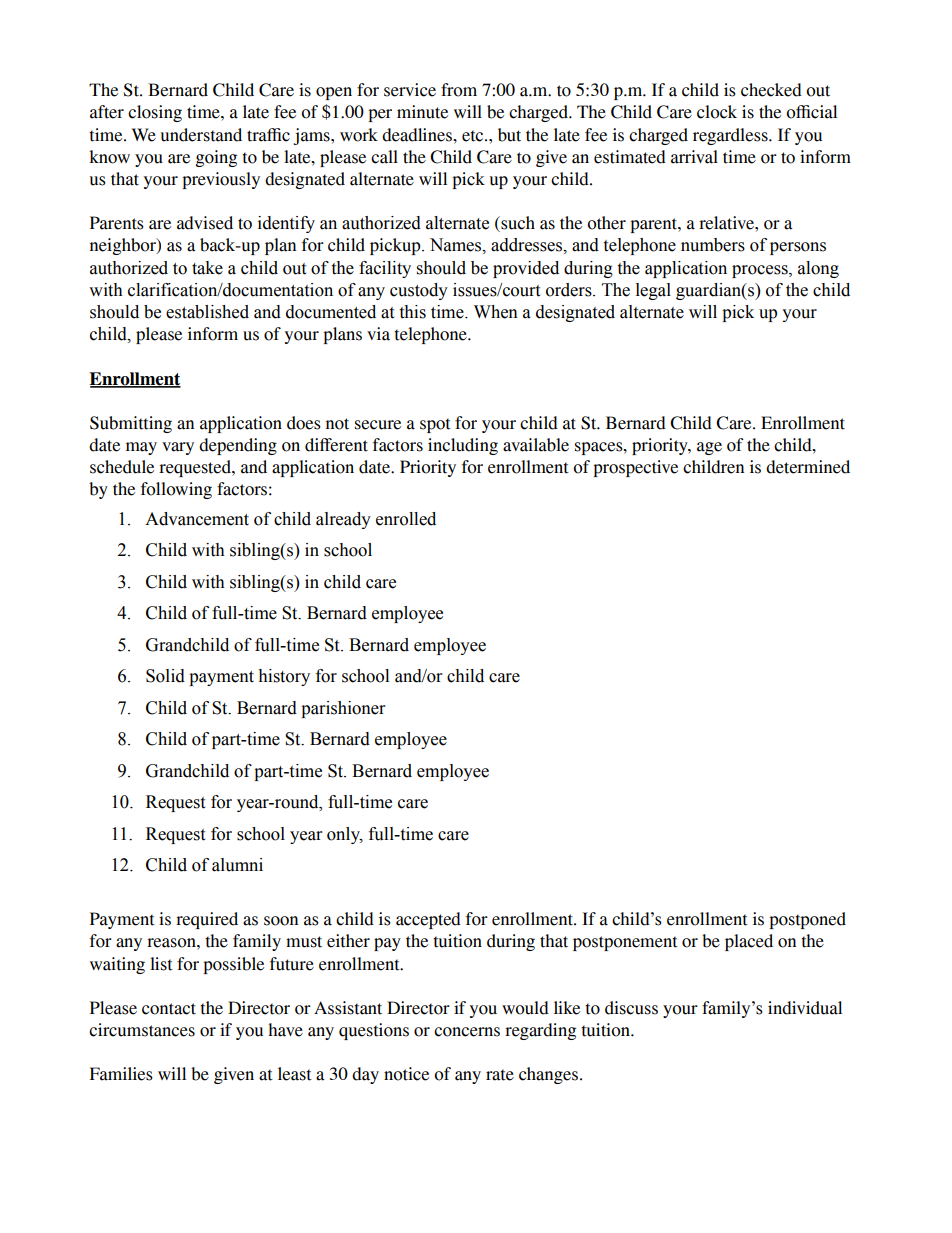 The height and width of the screenshot is (1233, 952). What do you see at coordinates (474, 136) in the screenshot?
I see `etc` at bounding box center [474, 136].
